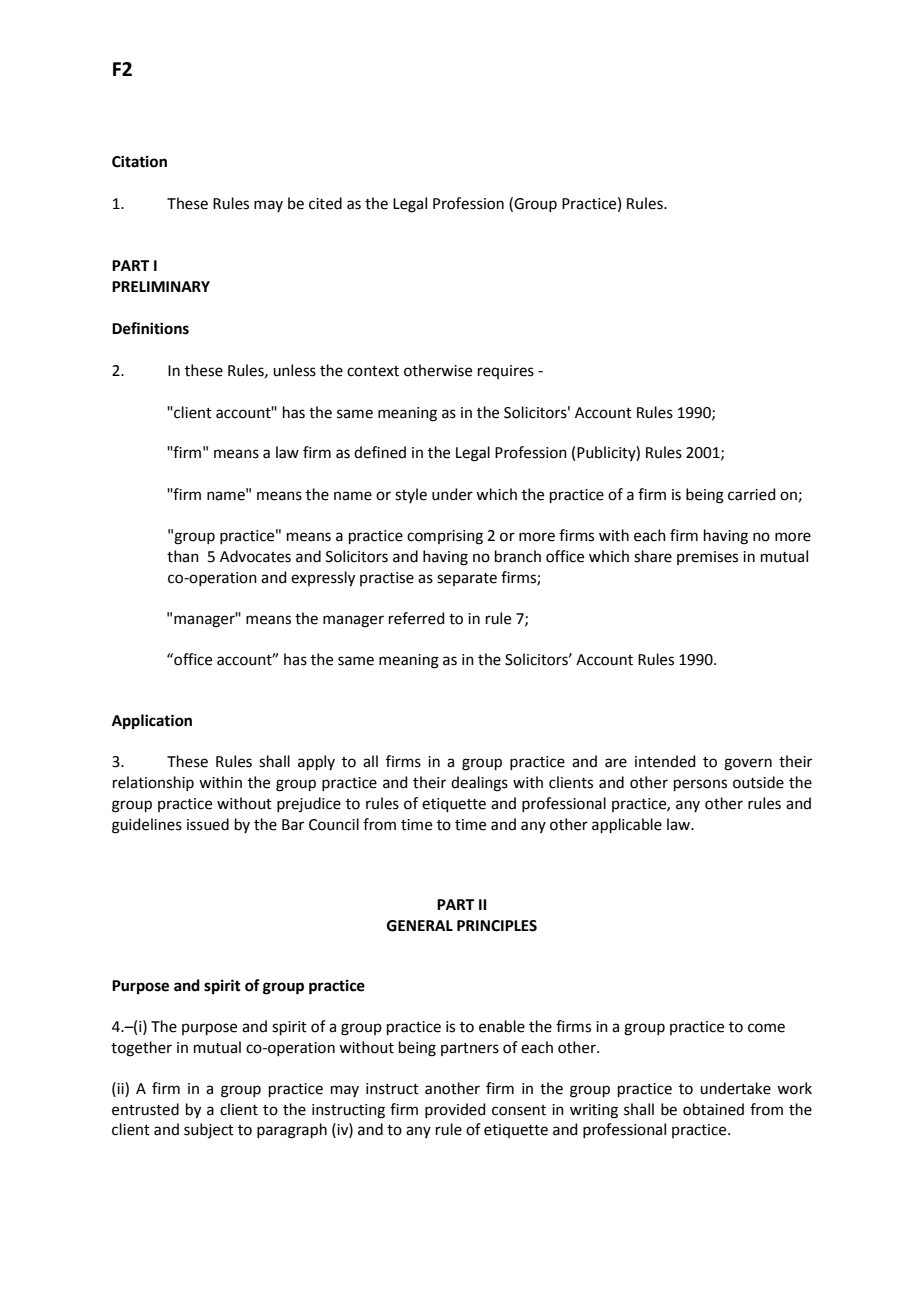 This page has height=1308, width=924. I want to click on issued, so click(208, 824).
